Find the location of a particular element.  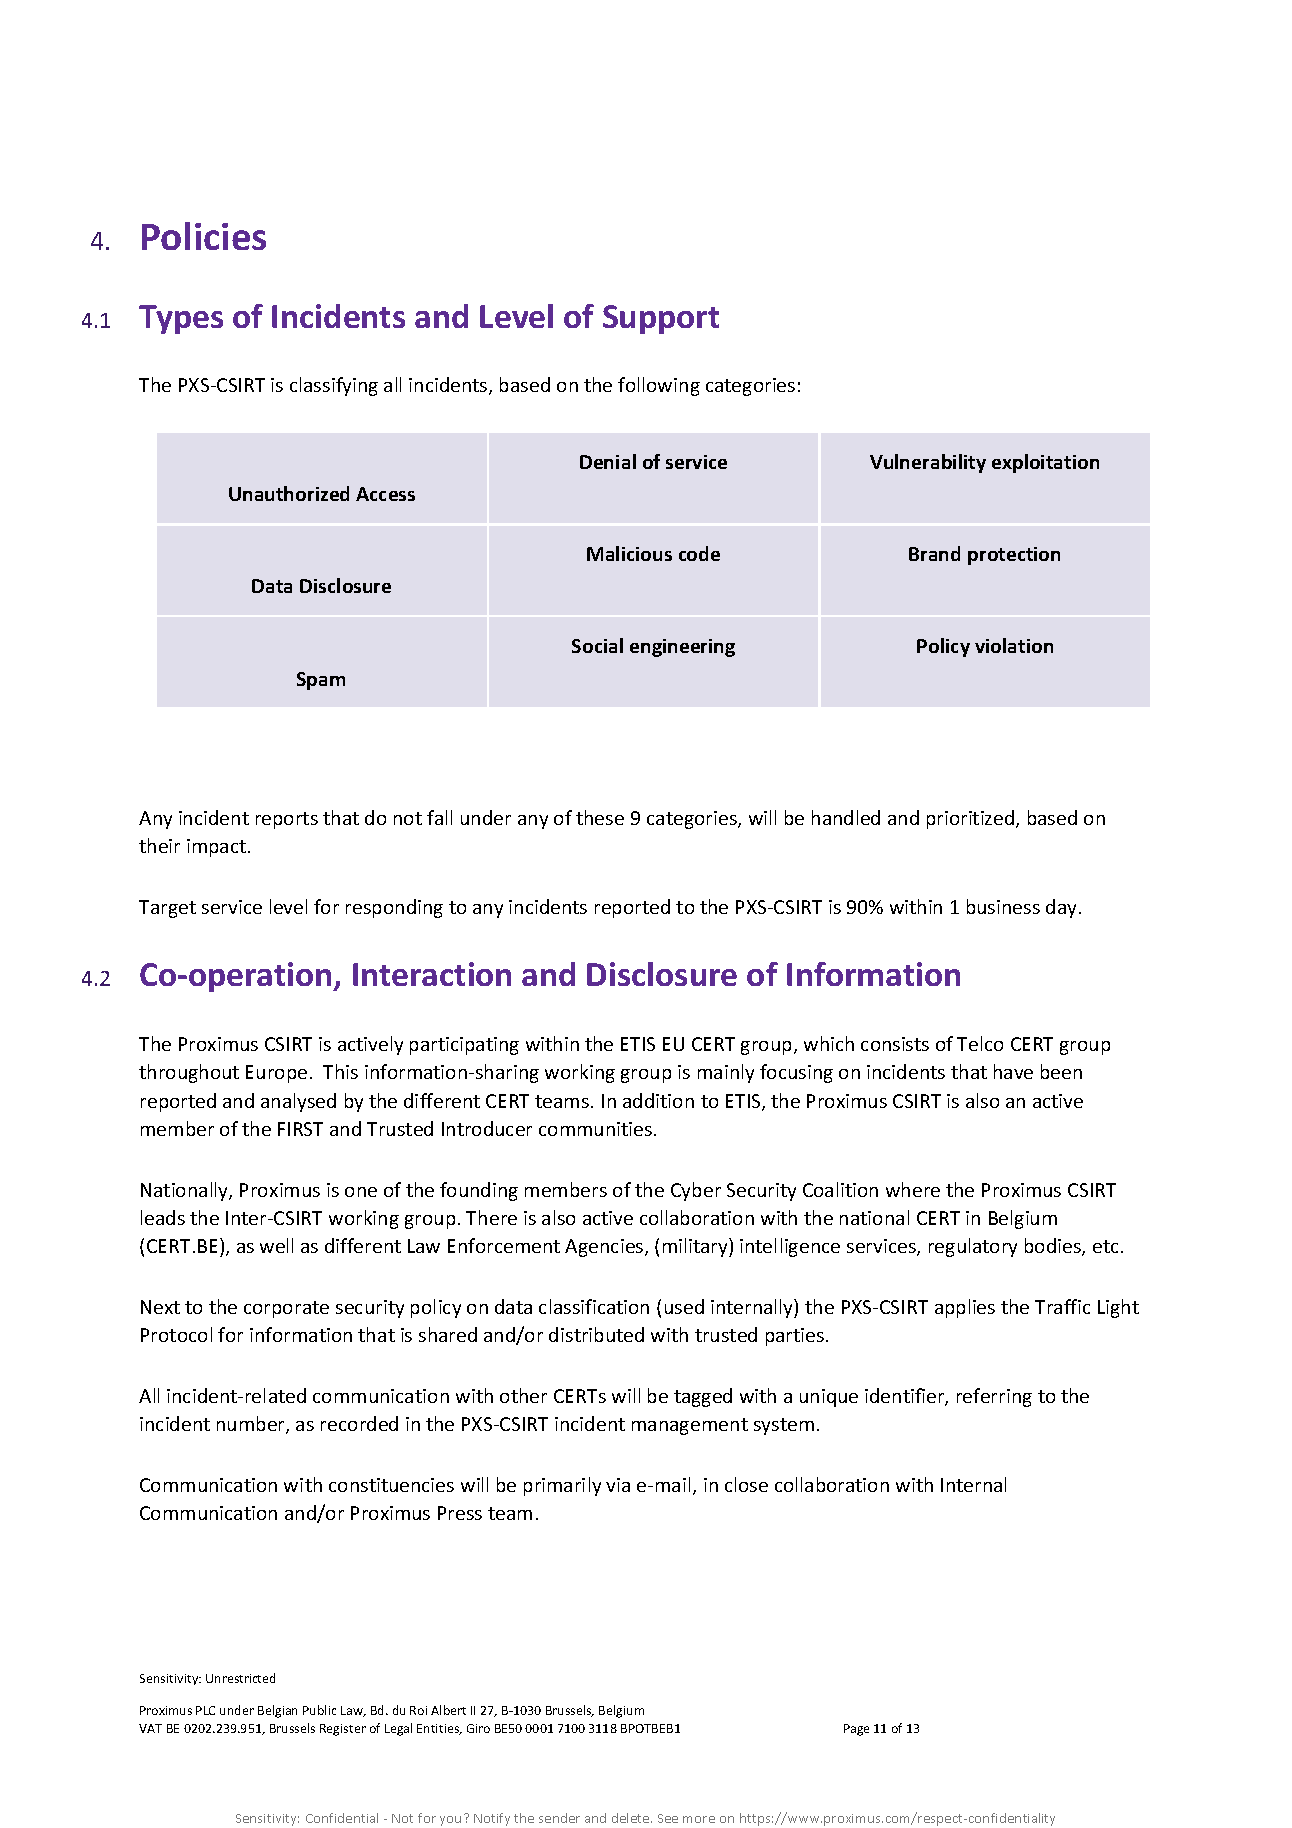

delete is located at coordinates (632, 1818).
